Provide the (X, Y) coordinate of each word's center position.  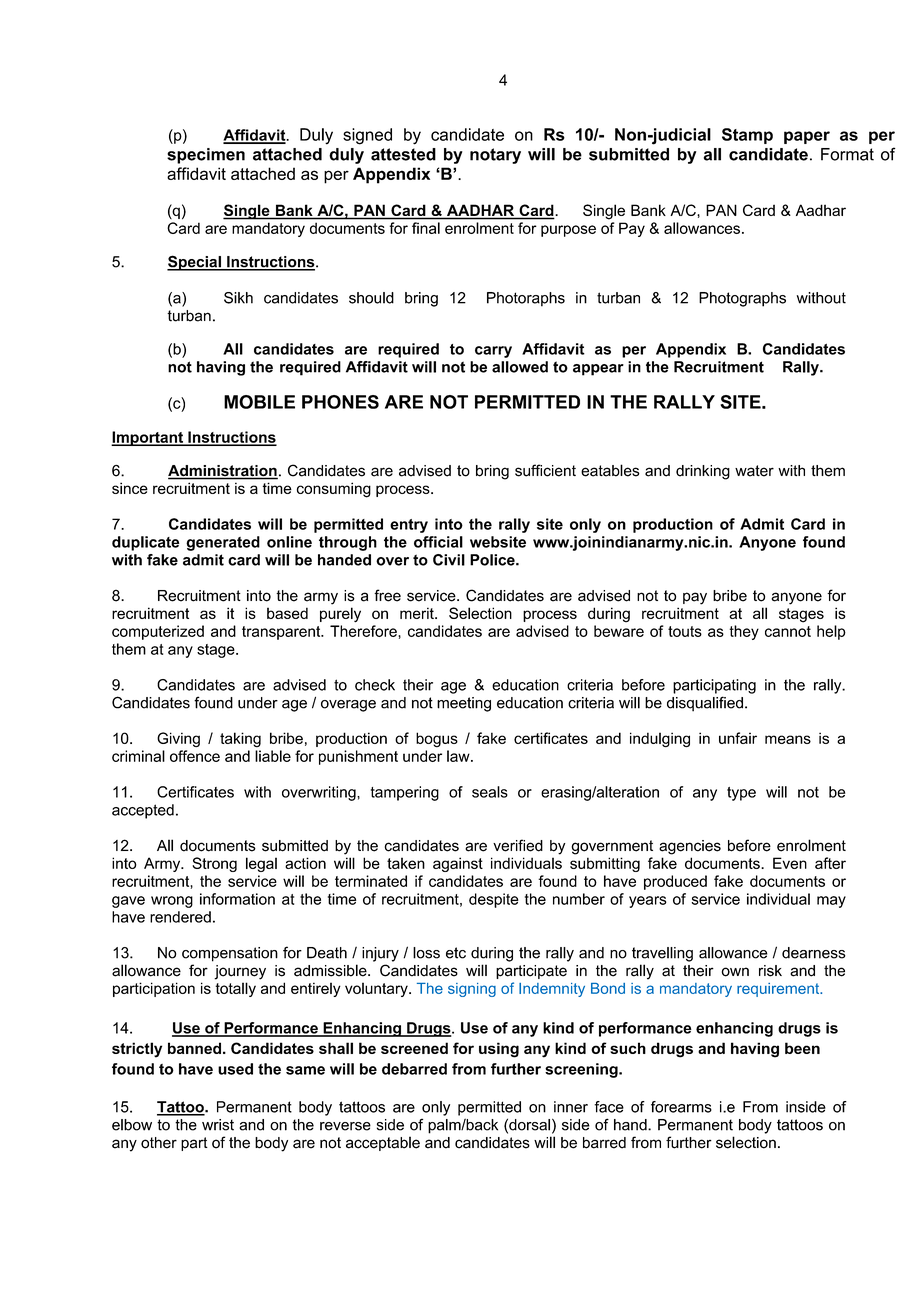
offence (195, 756)
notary (495, 156)
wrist (218, 1125)
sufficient (545, 470)
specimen (206, 156)
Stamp (747, 136)
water (754, 471)
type (741, 794)
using (499, 1050)
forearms (681, 1107)
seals (490, 792)
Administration (223, 472)
